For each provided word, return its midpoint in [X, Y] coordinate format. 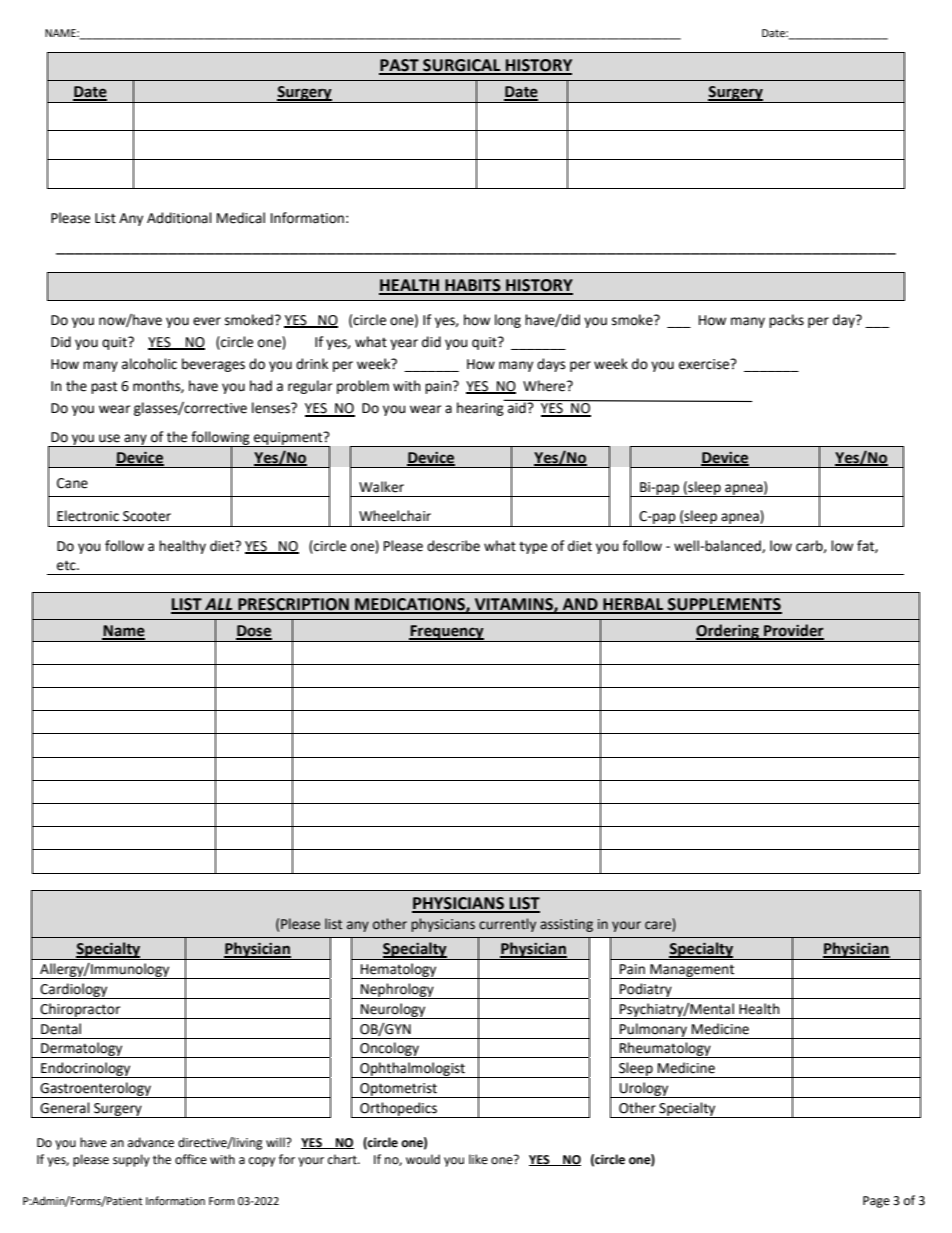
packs [786, 321]
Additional [179, 218]
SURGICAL [462, 66]
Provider [793, 631]
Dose [254, 632]
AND [580, 605]
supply [131, 1160]
